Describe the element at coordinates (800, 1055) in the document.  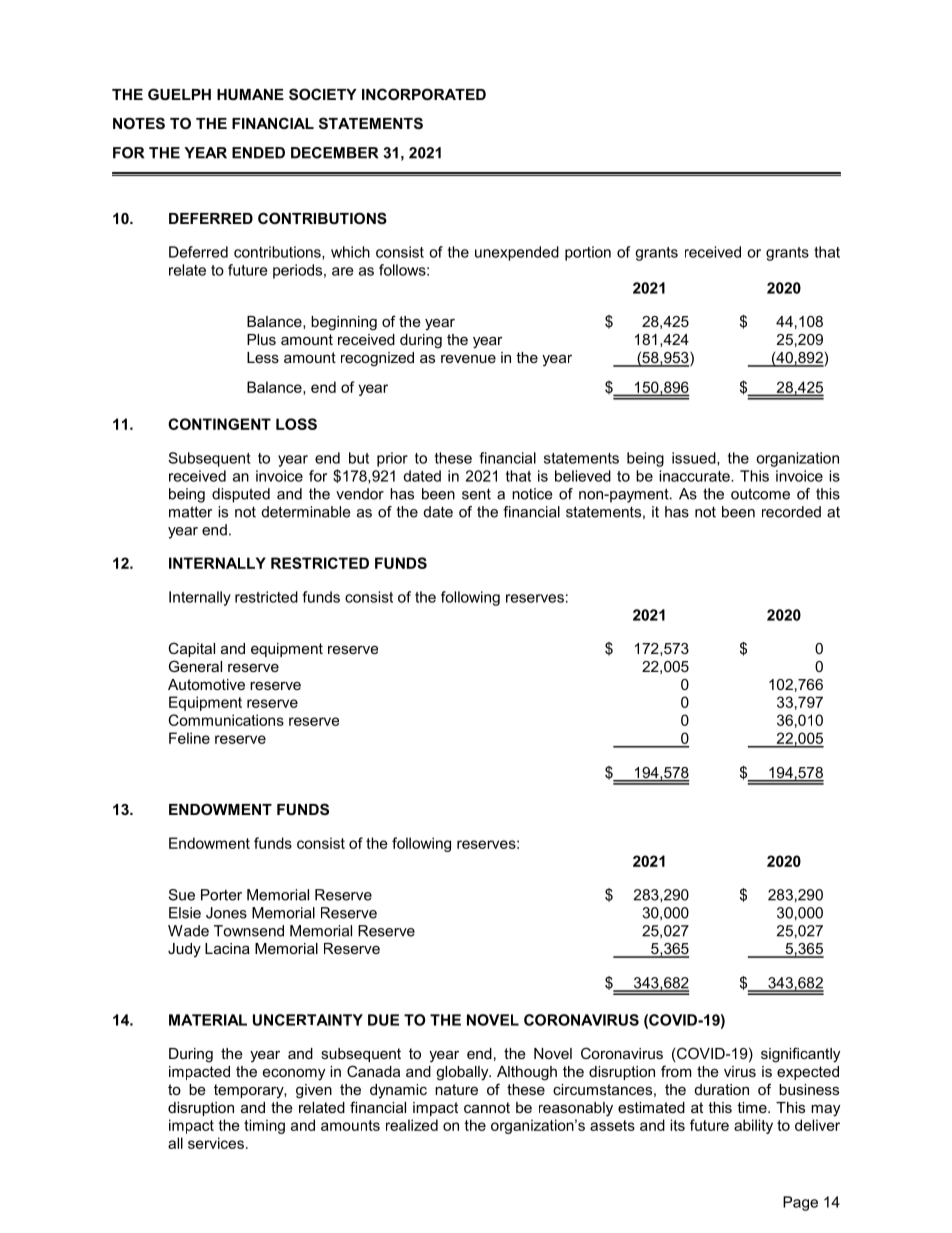
I see `significantly` at that location.
